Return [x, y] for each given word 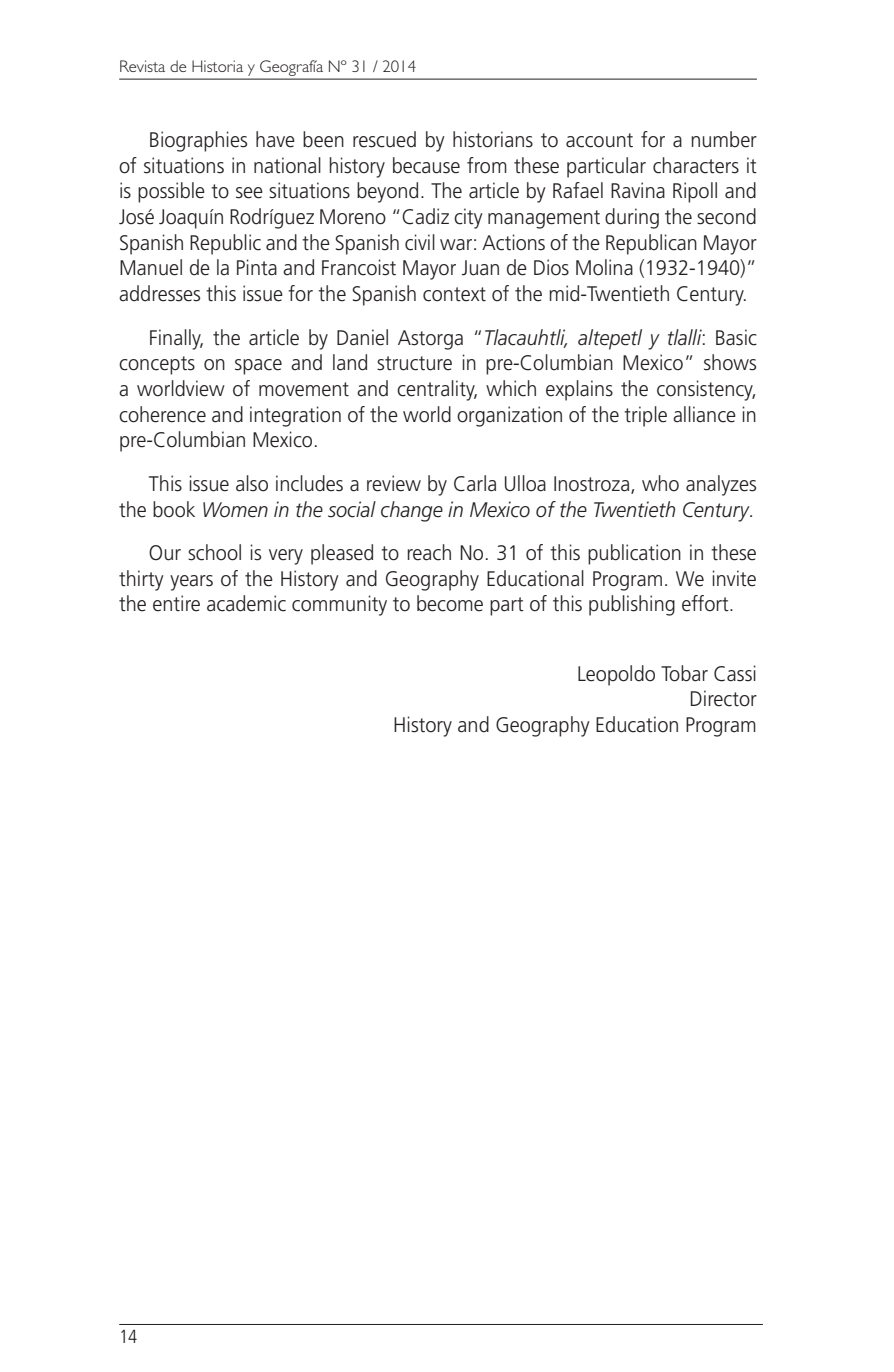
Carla [475, 483]
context [454, 294]
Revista [142, 66]
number [724, 139]
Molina [604, 267]
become [450, 603]
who [660, 483]
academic [246, 603]
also [252, 483]
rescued [384, 139]
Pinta [257, 267]
